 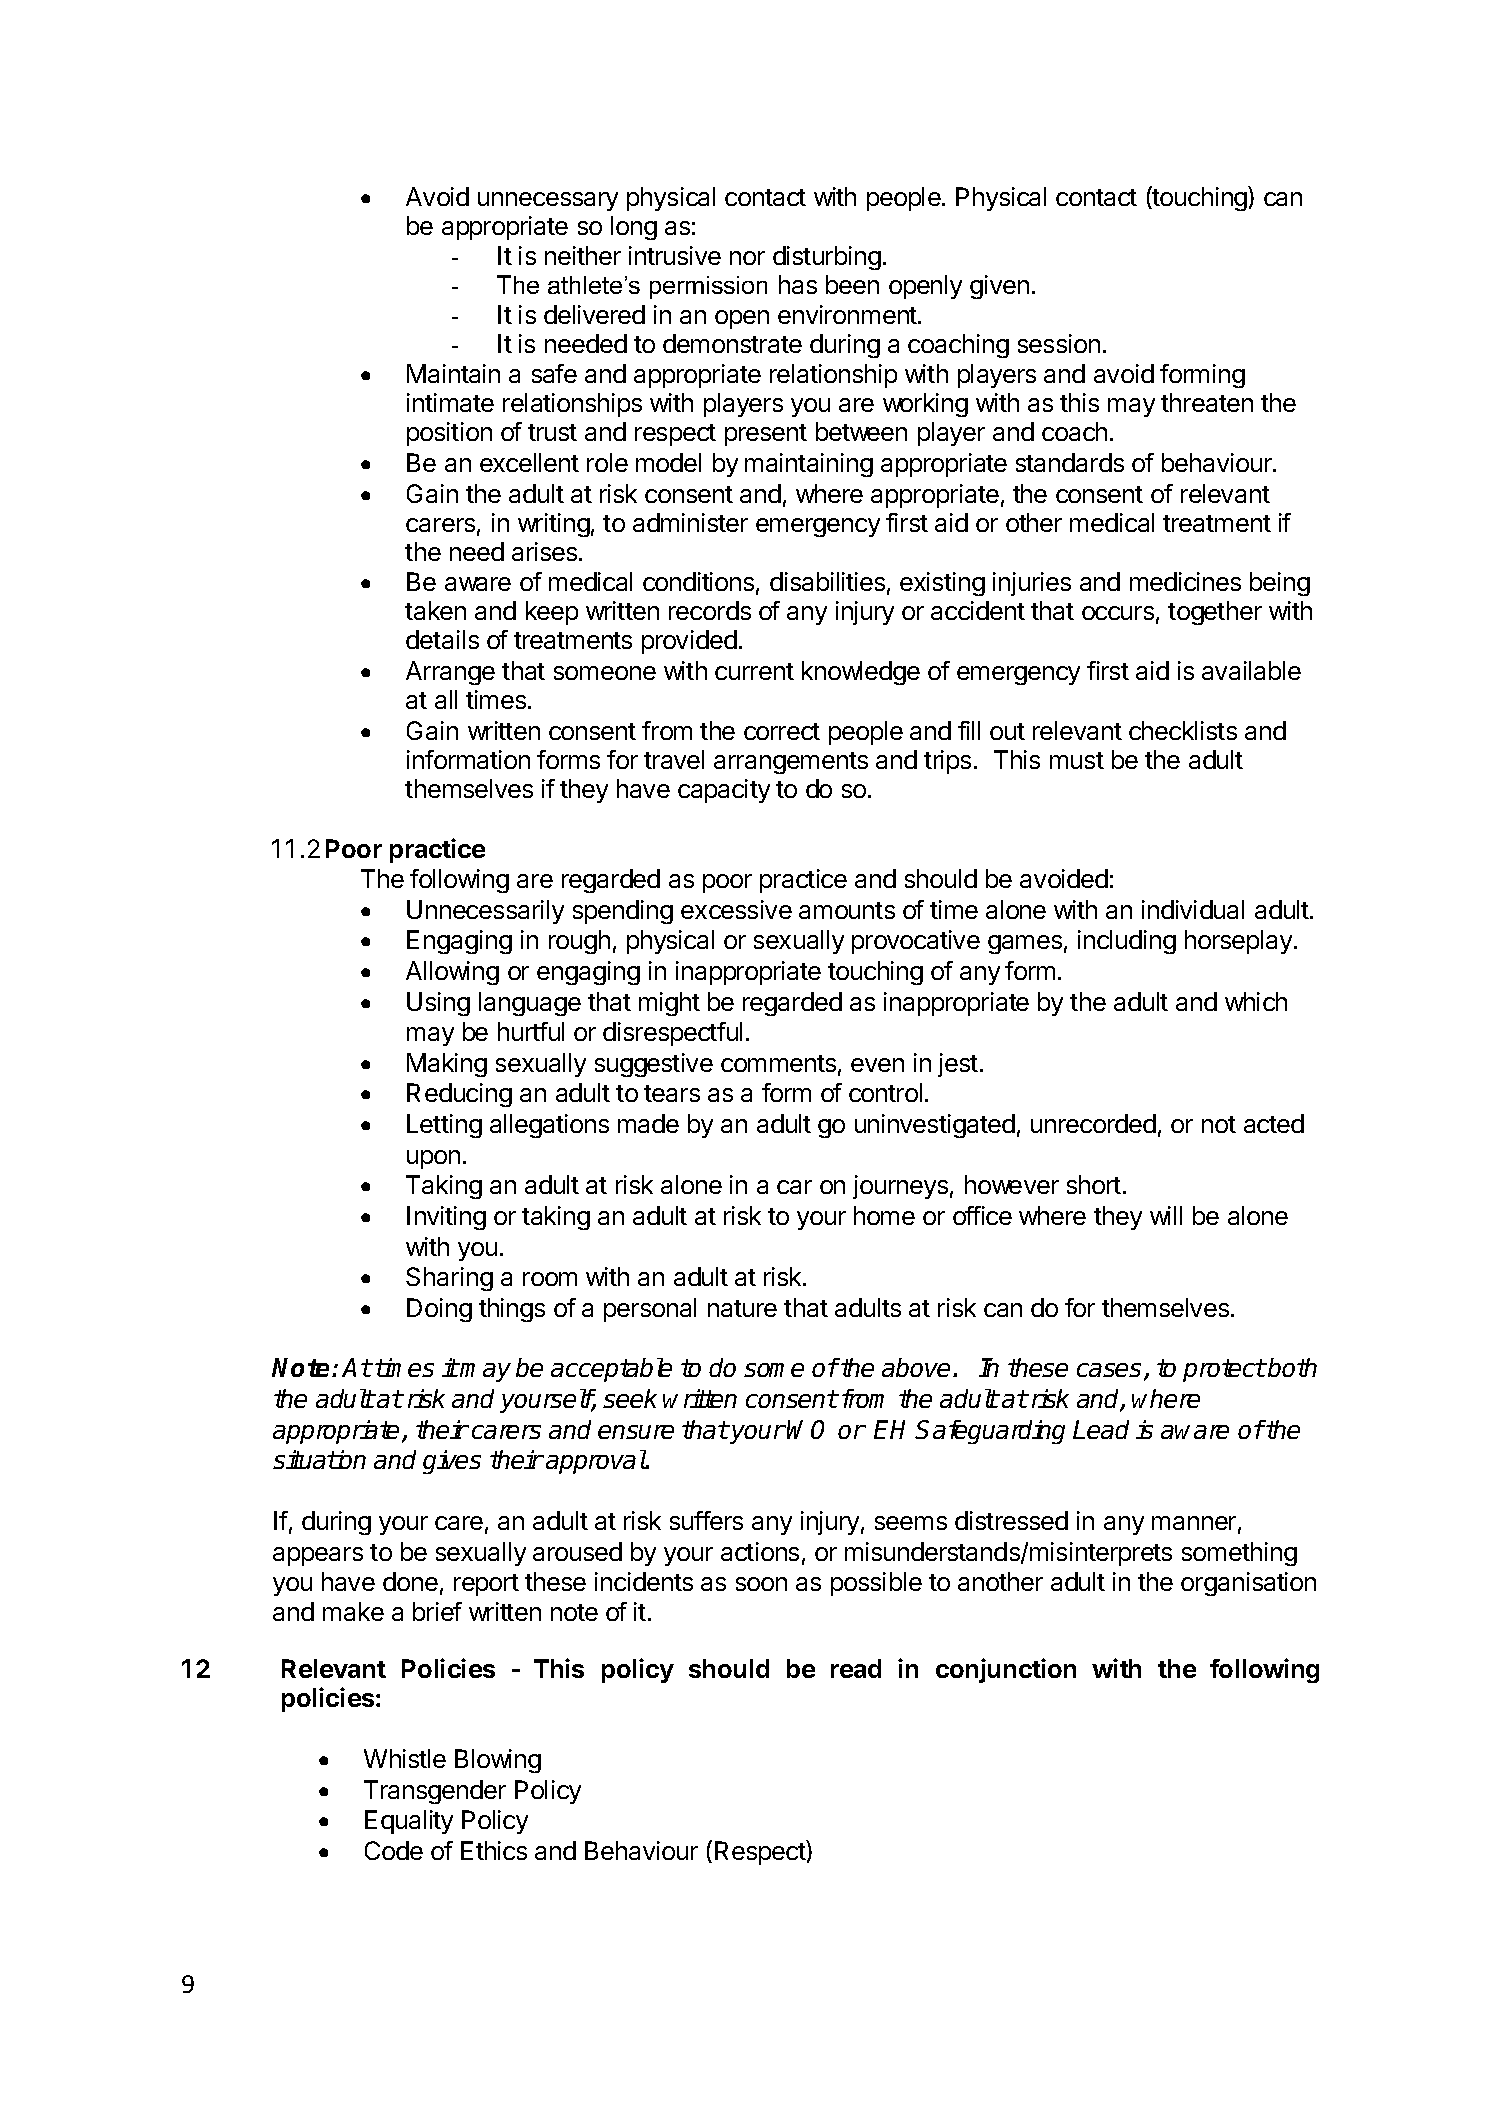 I want to click on Transgender, so click(x=435, y=1792).
